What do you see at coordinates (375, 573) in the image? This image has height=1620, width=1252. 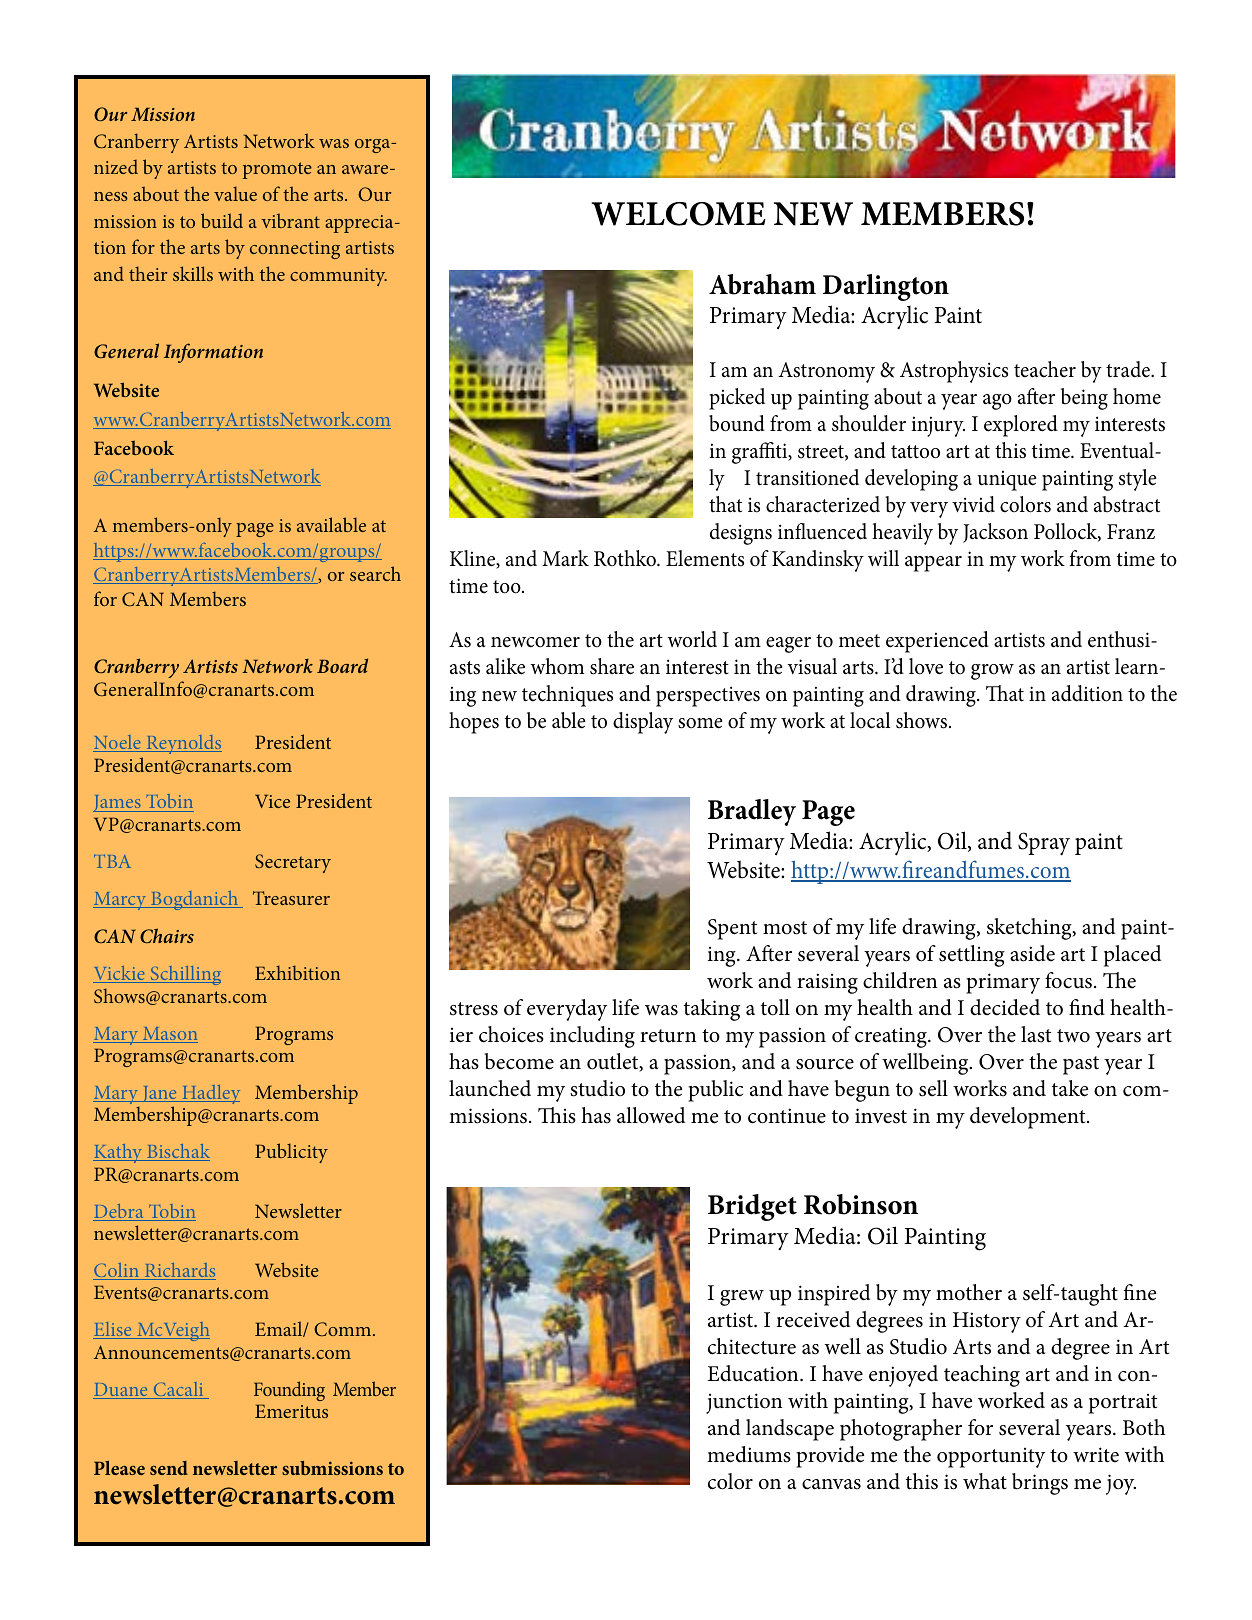 I see `search` at bounding box center [375, 573].
